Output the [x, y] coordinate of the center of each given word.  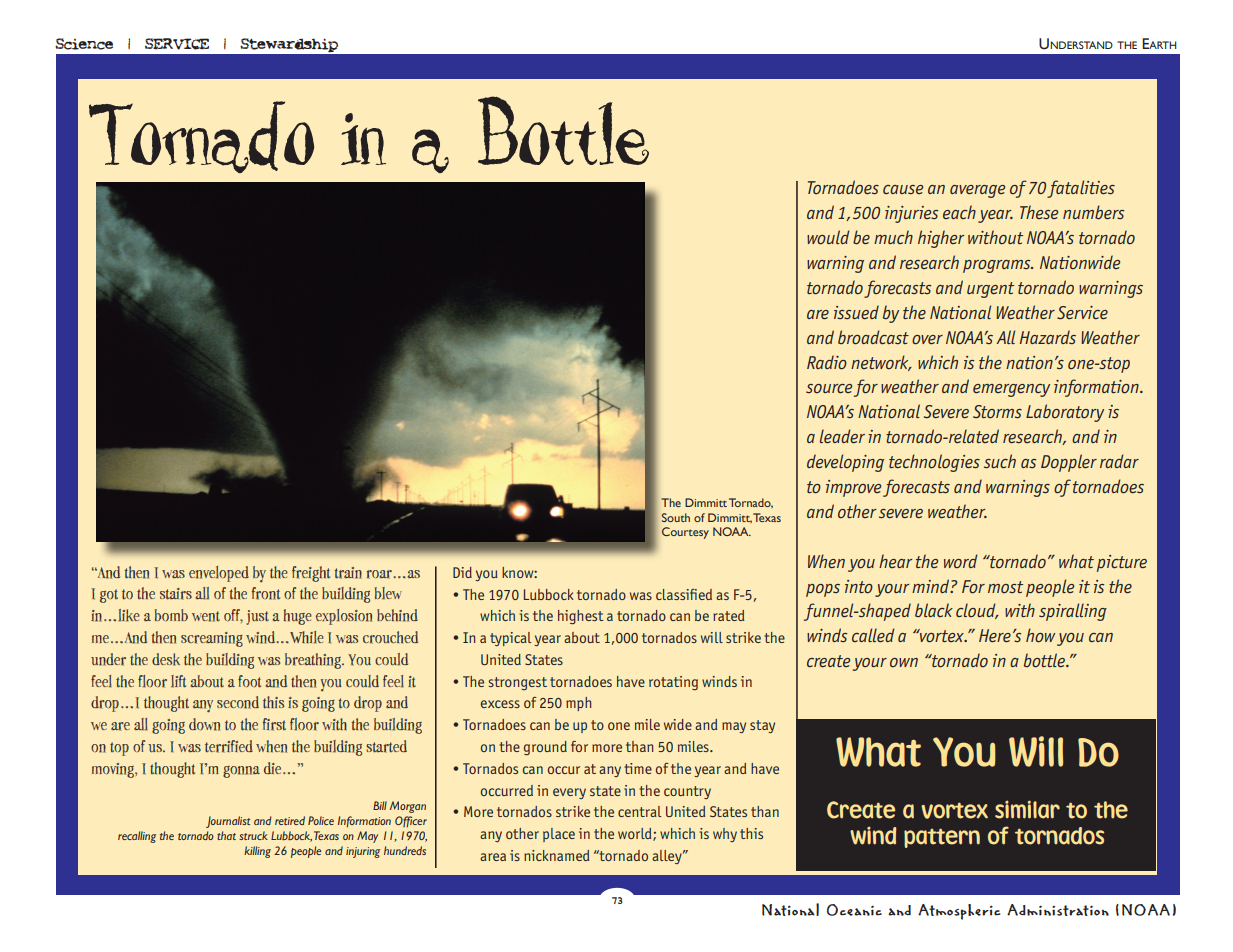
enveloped [219, 574]
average [977, 191]
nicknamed [557, 855]
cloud [977, 611]
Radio [827, 362]
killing [257, 852]
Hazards [1048, 337]
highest [581, 617]
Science [84, 44]
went [206, 616]
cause [903, 189]
